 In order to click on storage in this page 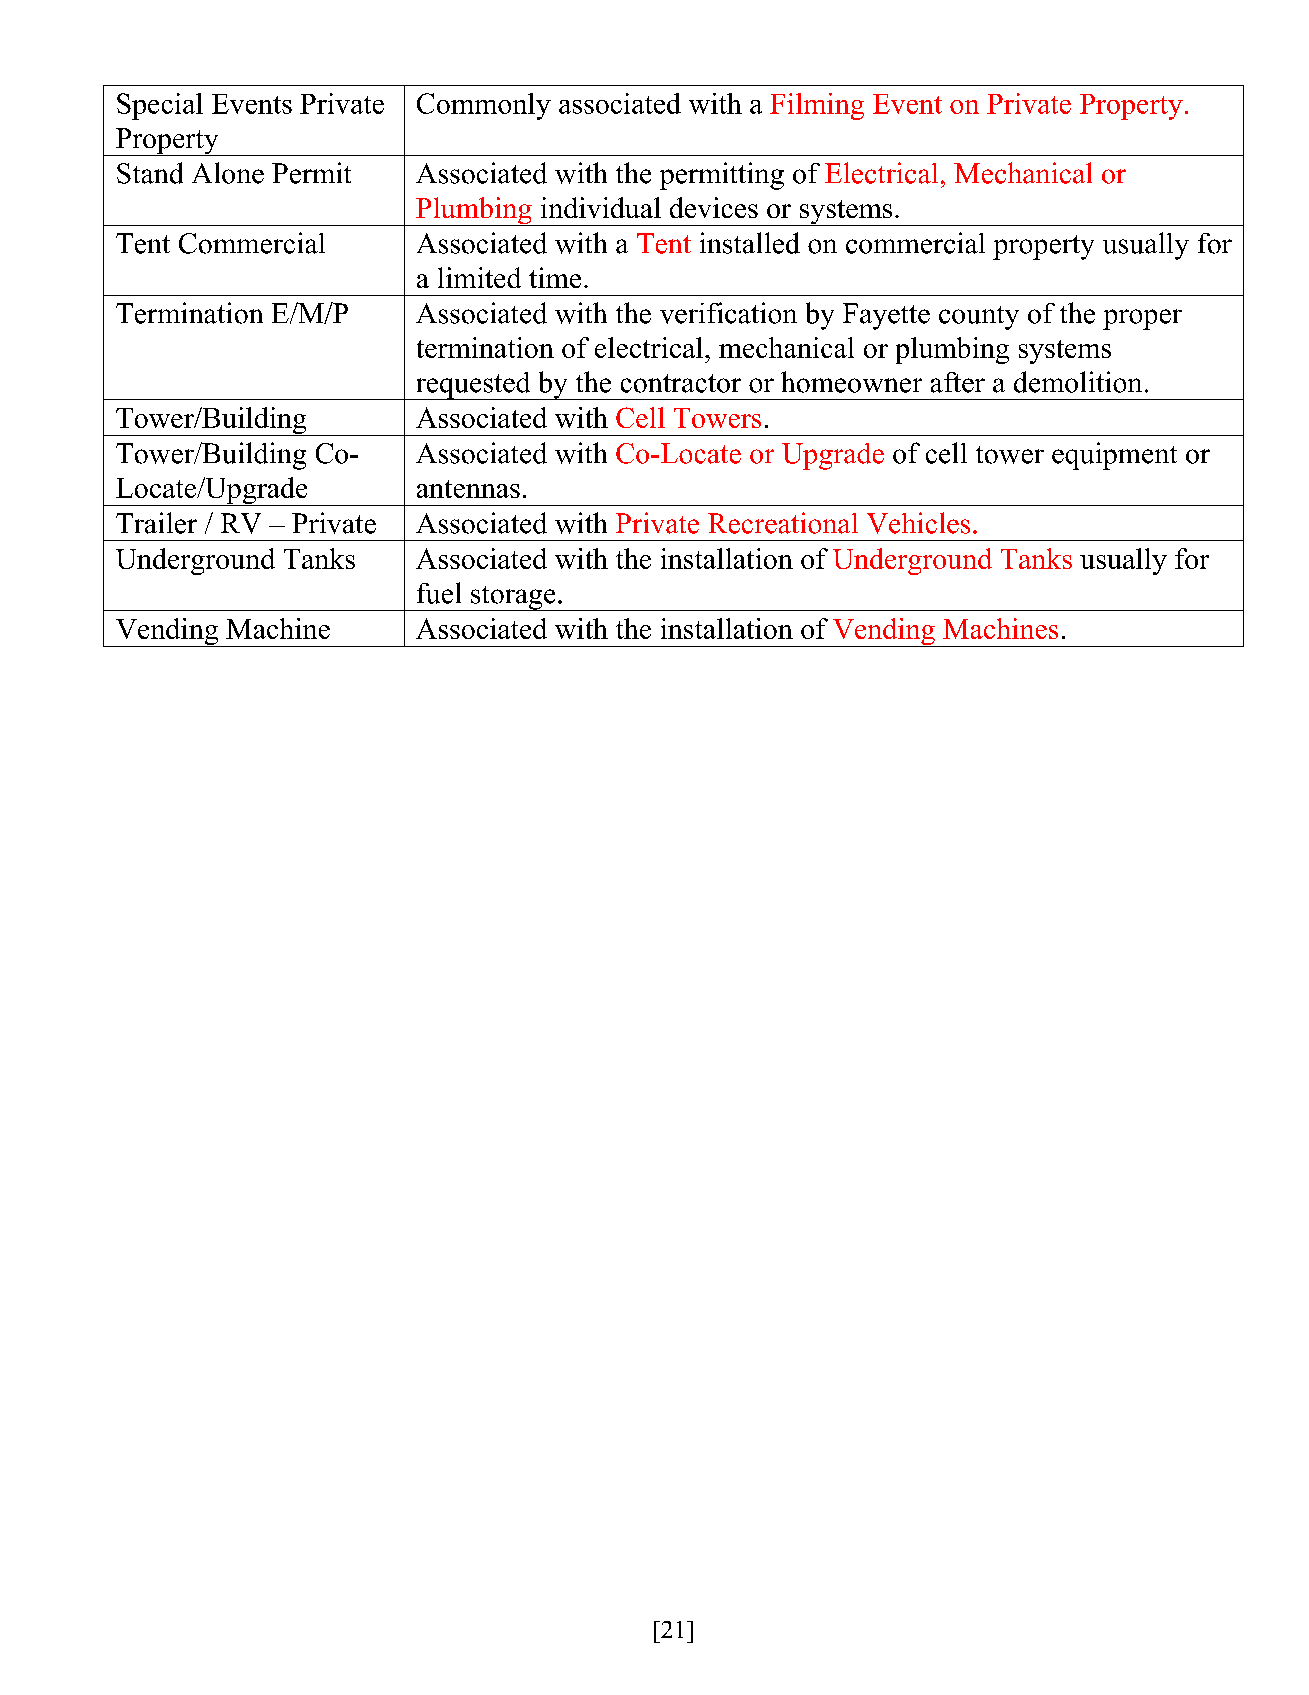, I will do `click(513, 598)`.
